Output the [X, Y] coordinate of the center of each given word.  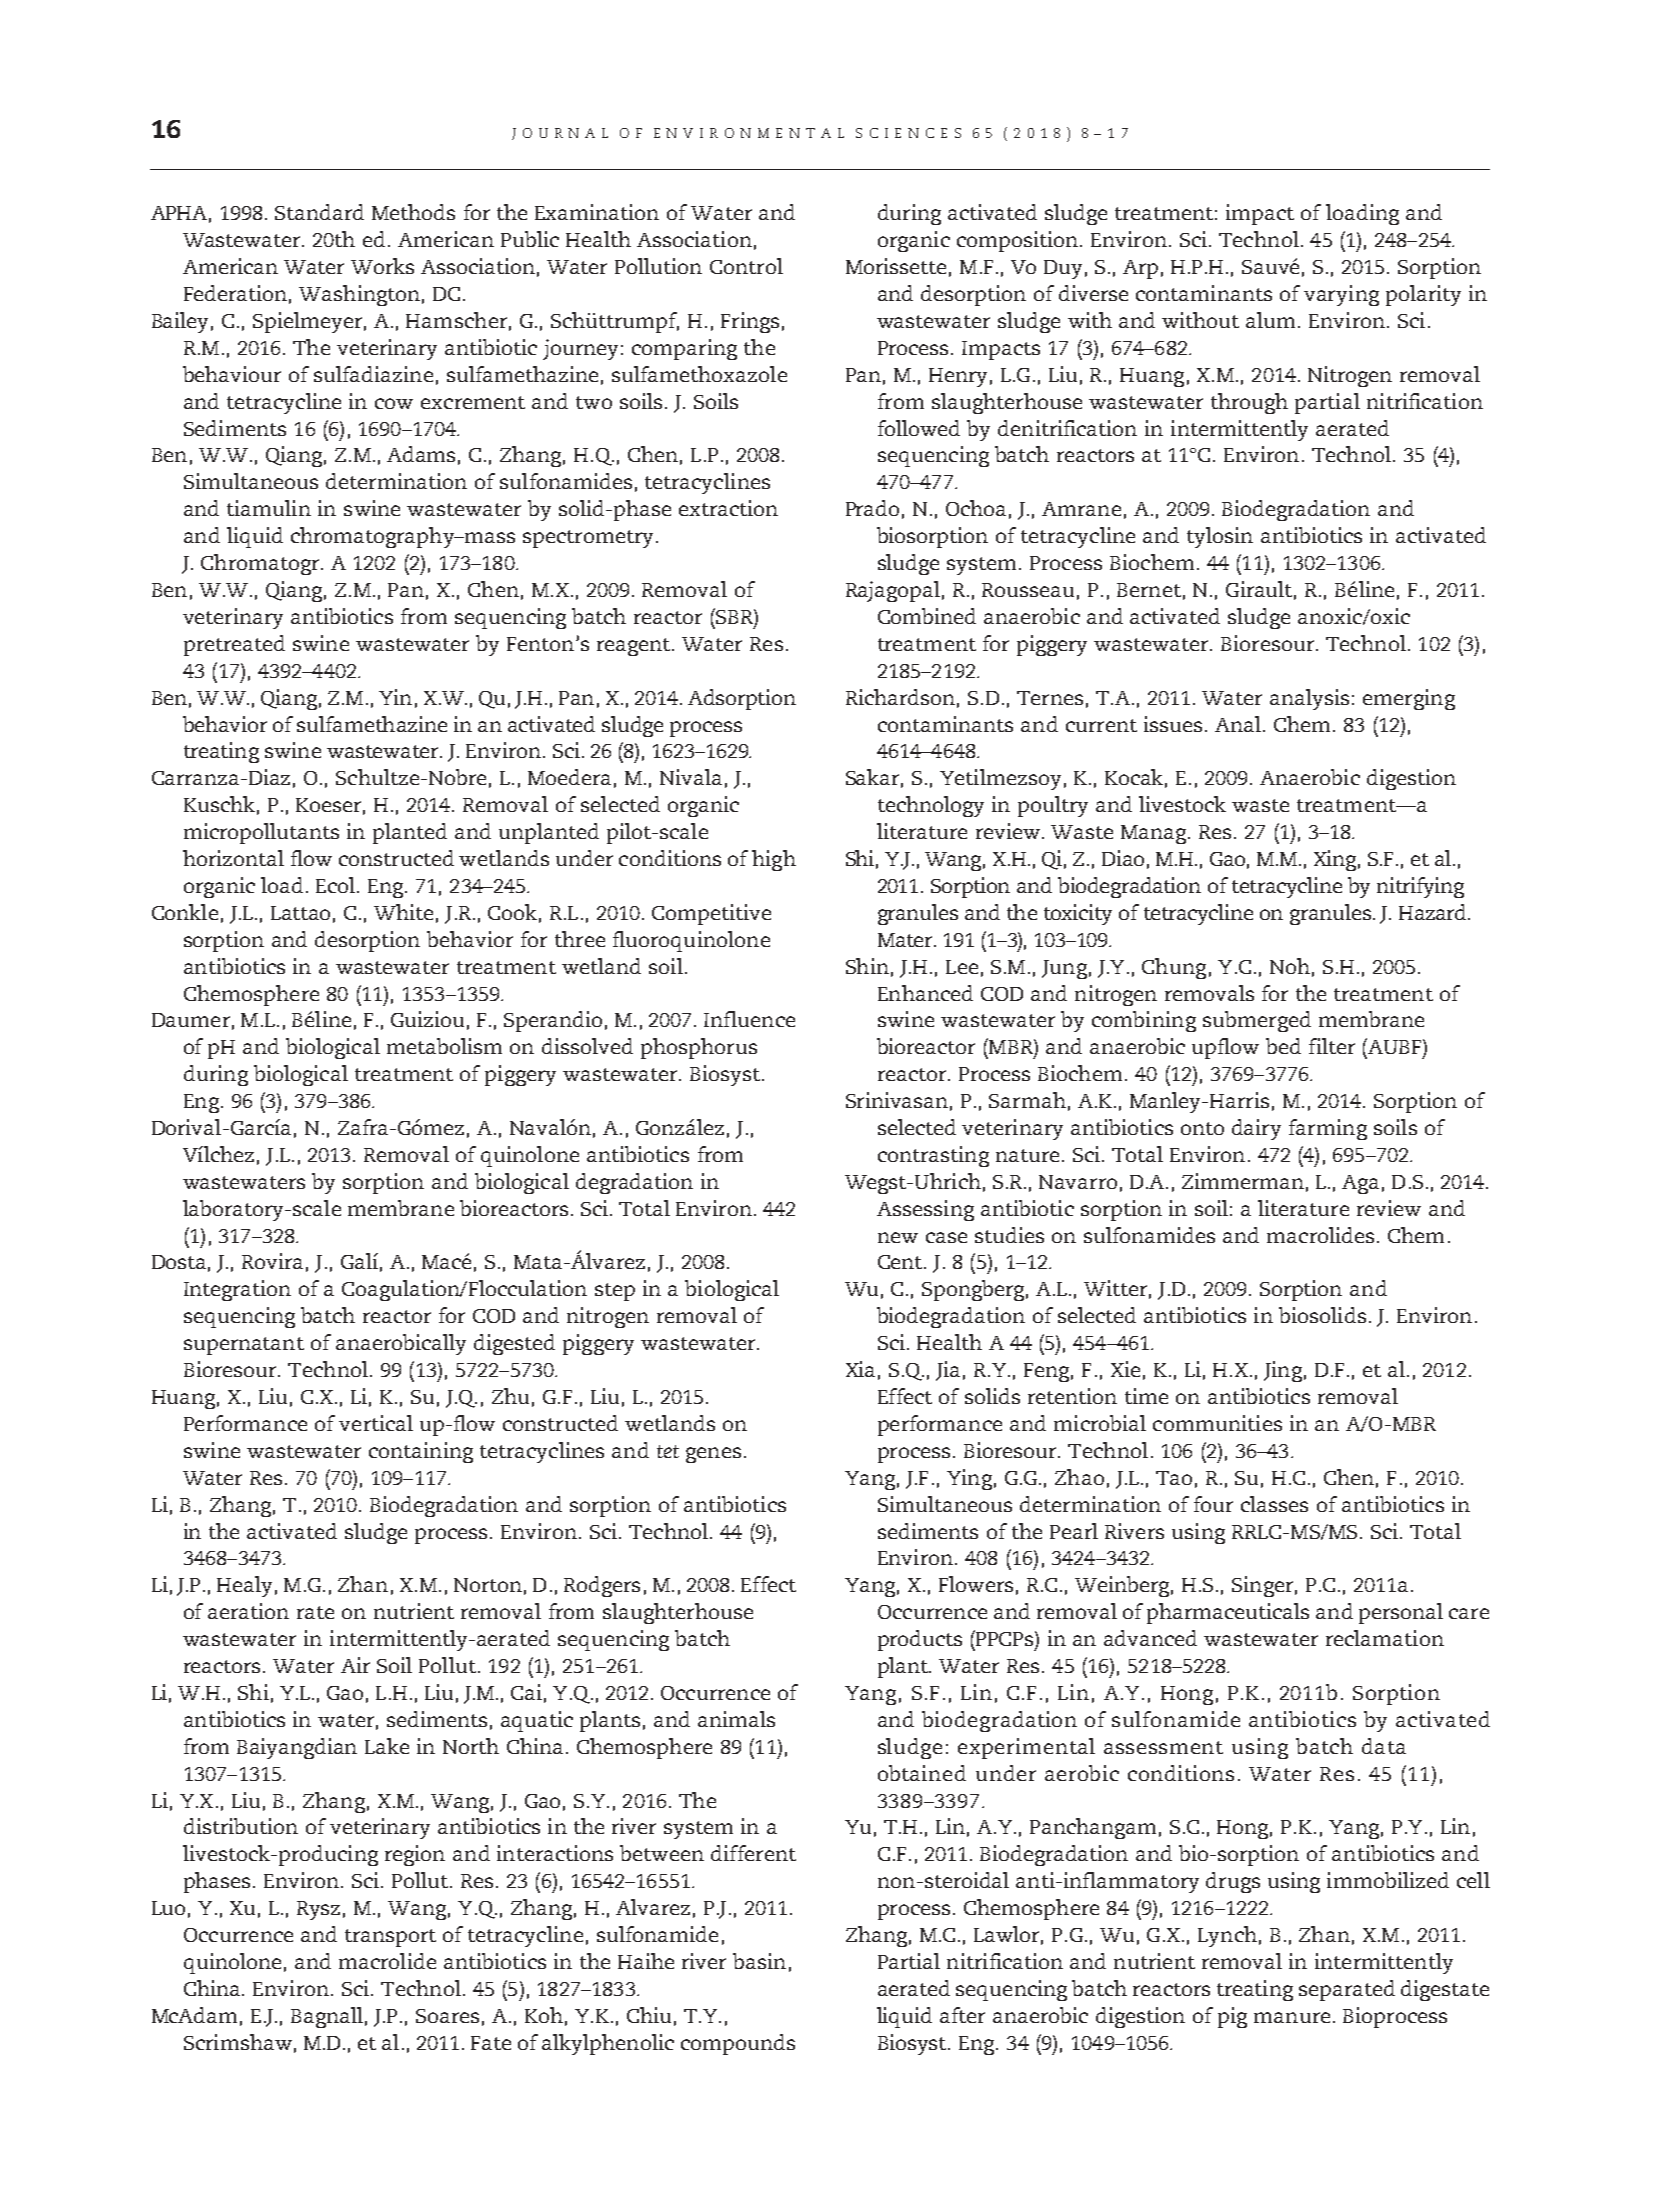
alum [1272, 320]
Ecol [337, 885]
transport [390, 1938]
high [774, 860]
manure [1292, 2017]
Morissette [896, 266]
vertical [376, 1423]
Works [382, 266]
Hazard [1434, 912]
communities [1217, 1423]
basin [759, 1961]
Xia [860, 1369]
